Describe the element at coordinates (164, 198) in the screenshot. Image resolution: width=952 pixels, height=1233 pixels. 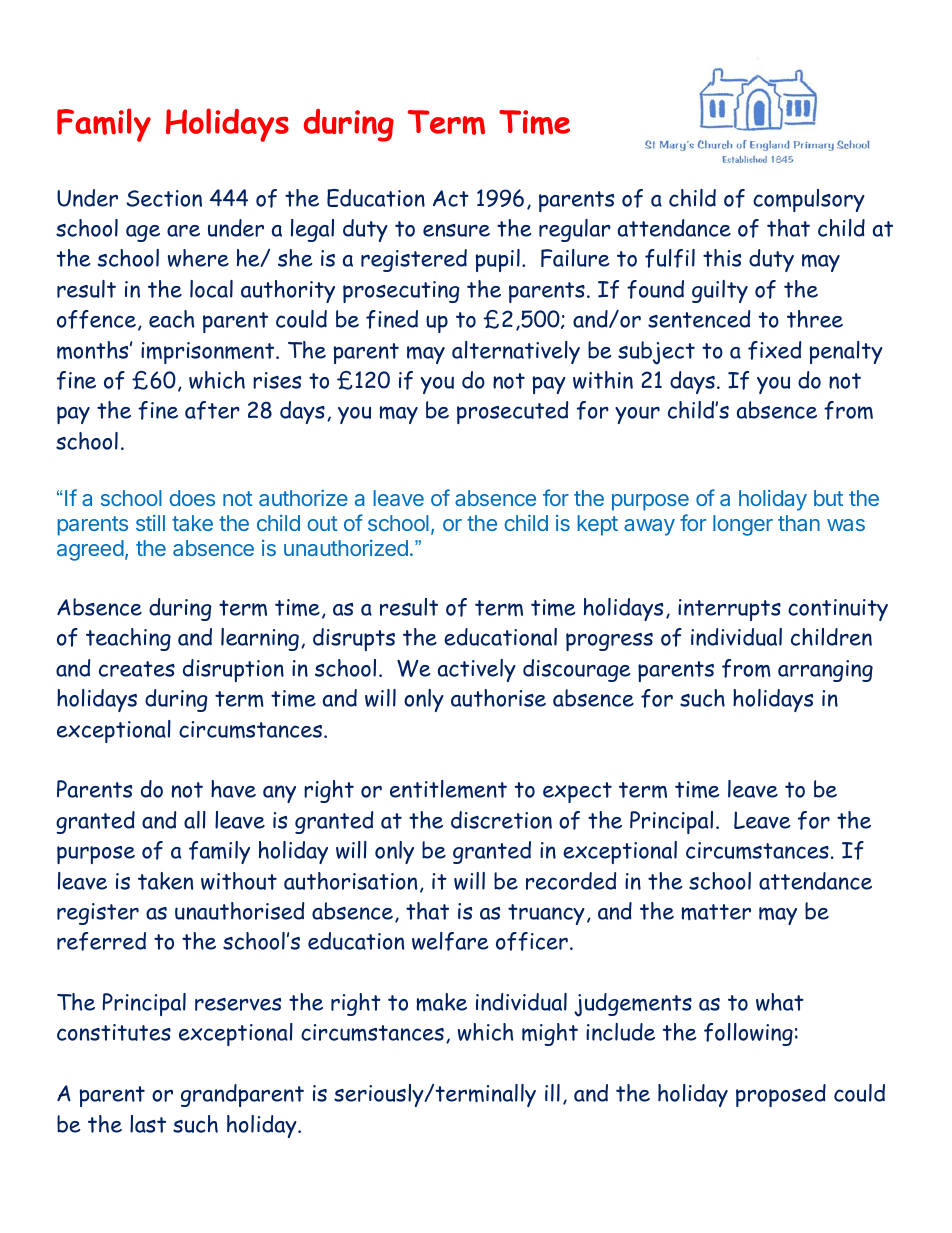
I see `Section` at that location.
